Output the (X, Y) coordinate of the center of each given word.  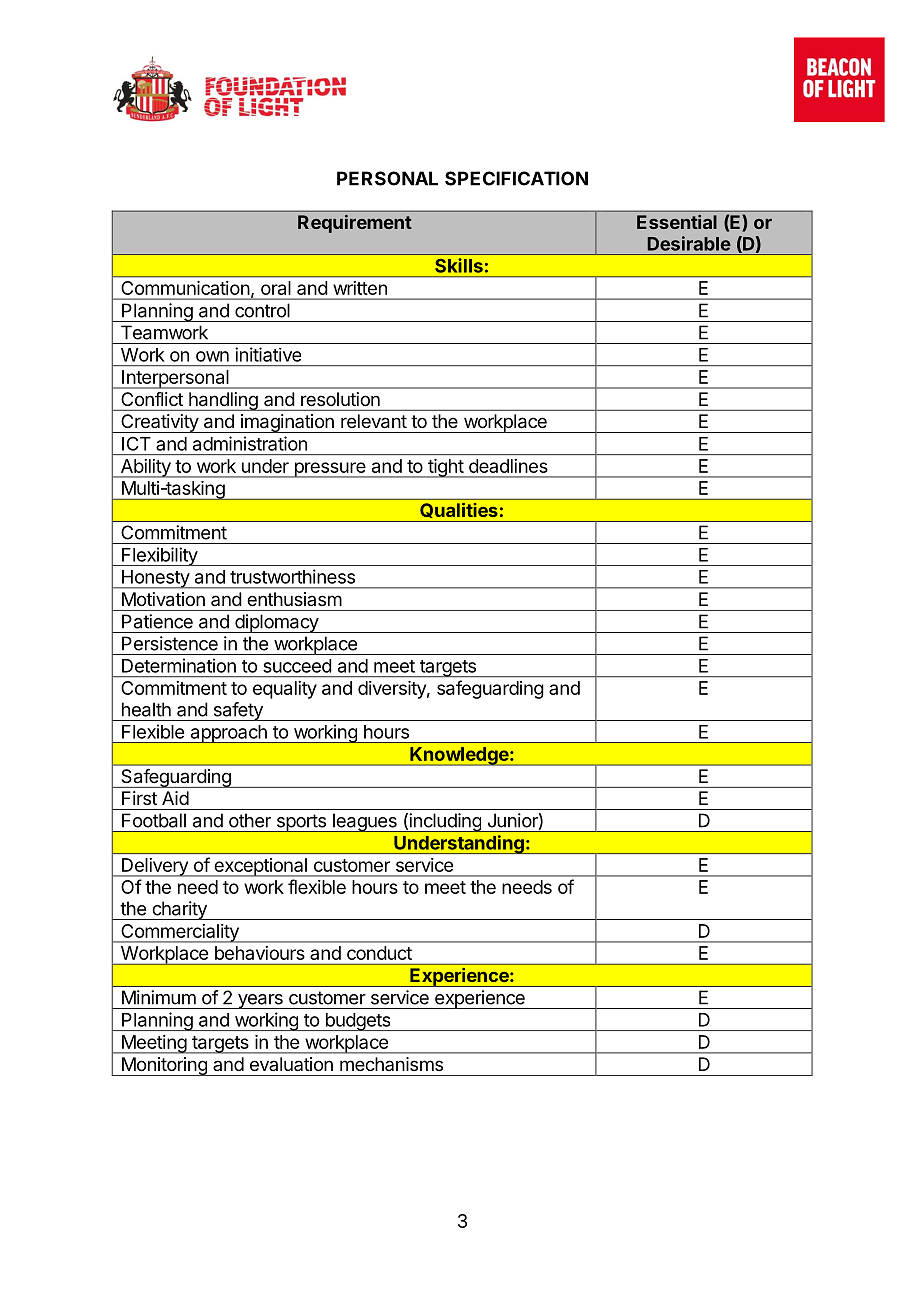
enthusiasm (294, 599)
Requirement (355, 224)
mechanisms (391, 1064)
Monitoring (164, 1066)
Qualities (458, 510)
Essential (677, 222)
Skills (459, 265)
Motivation (163, 599)
